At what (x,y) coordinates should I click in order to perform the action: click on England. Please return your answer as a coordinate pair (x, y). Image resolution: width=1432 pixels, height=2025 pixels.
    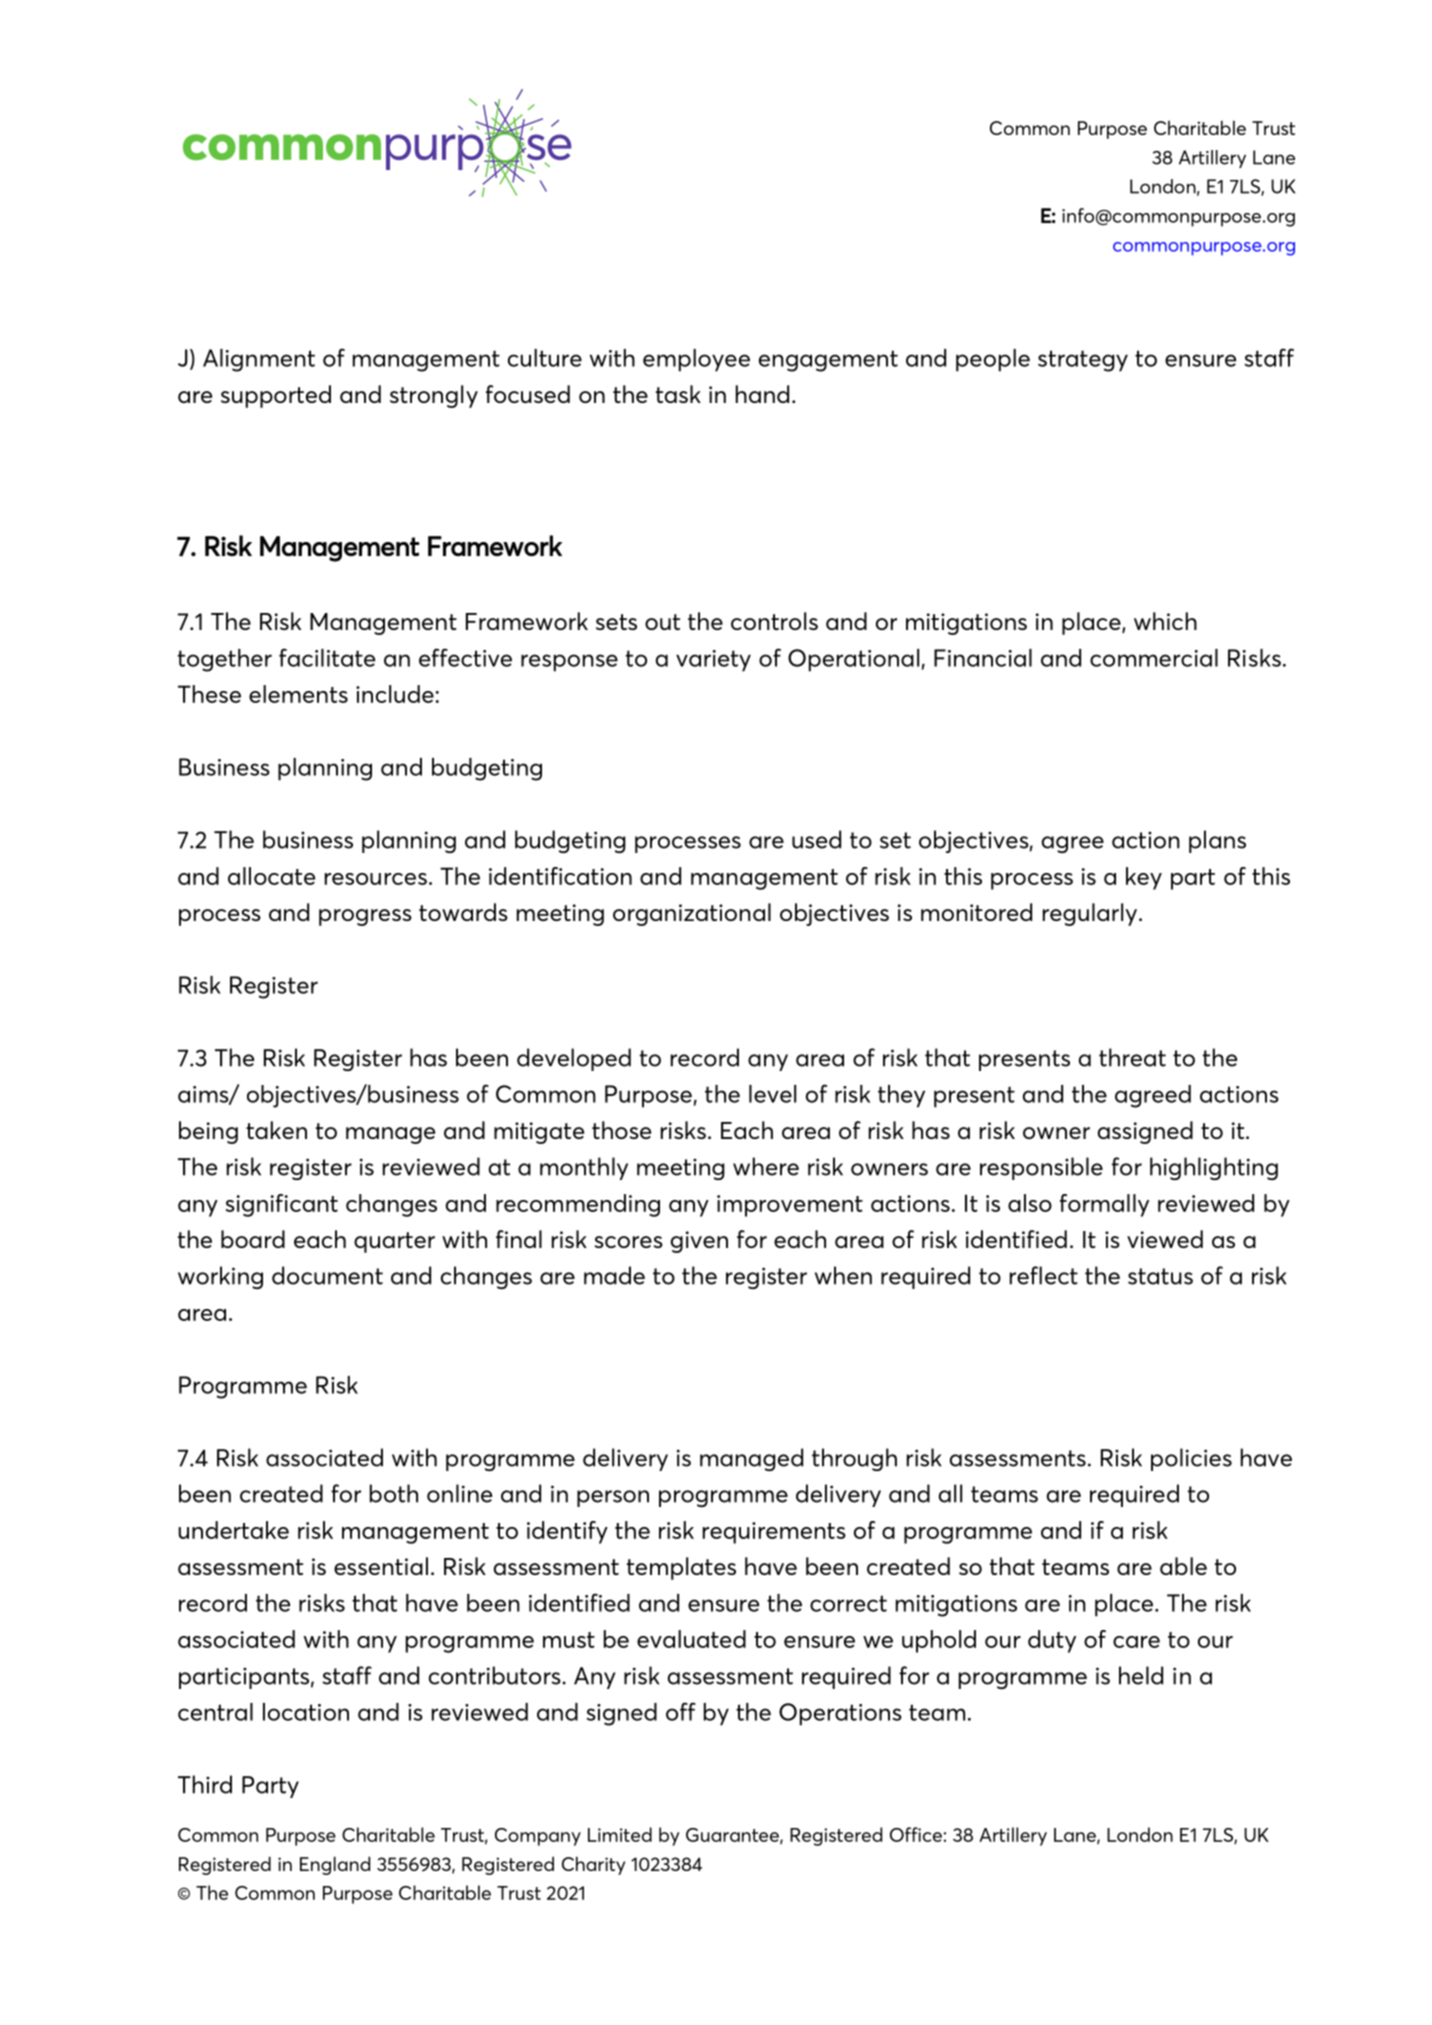
    Looking at the image, I should click on (335, 1865).
